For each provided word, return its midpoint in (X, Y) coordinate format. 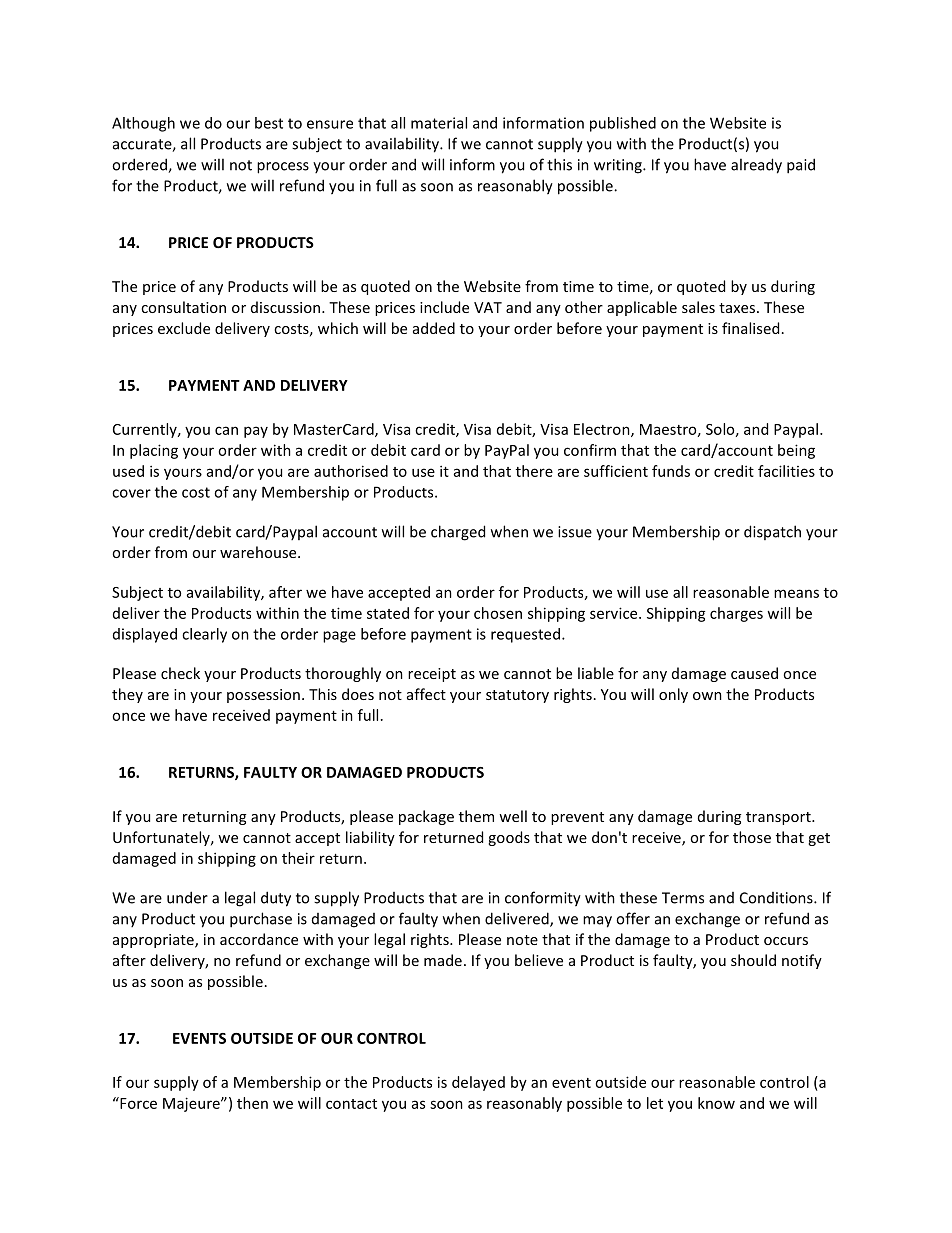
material (439, 123)
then (252, 1103)
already (756, 166)
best (269, 123)
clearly (204, 635)
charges (736, 614)
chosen (498, 613)
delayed (478, 1083)
